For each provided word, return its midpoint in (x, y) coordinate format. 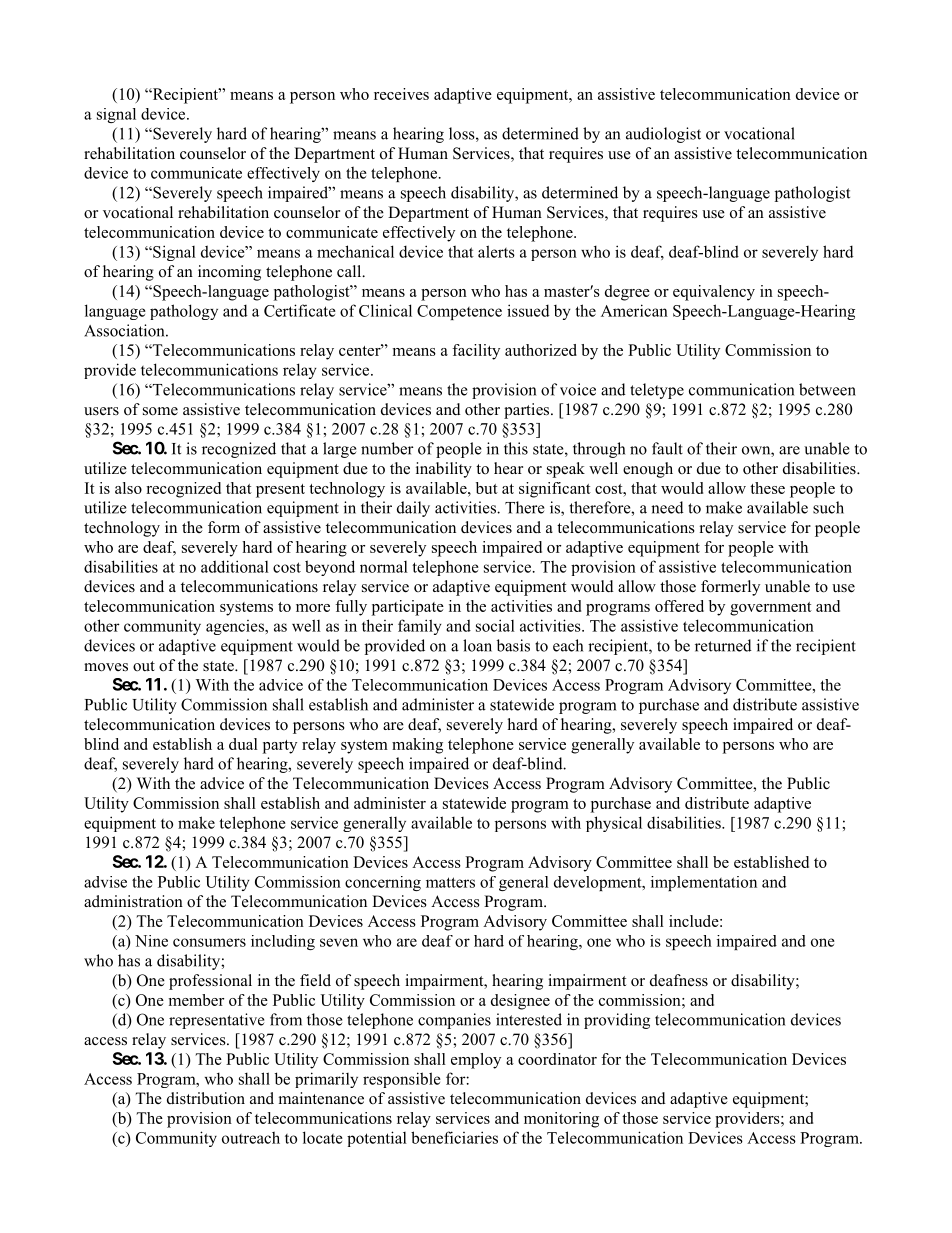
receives (401, 94)
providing (617, 1021)
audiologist (663, 135)
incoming (229, 273)
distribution (206, 1098)
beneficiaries (454, 1137)
